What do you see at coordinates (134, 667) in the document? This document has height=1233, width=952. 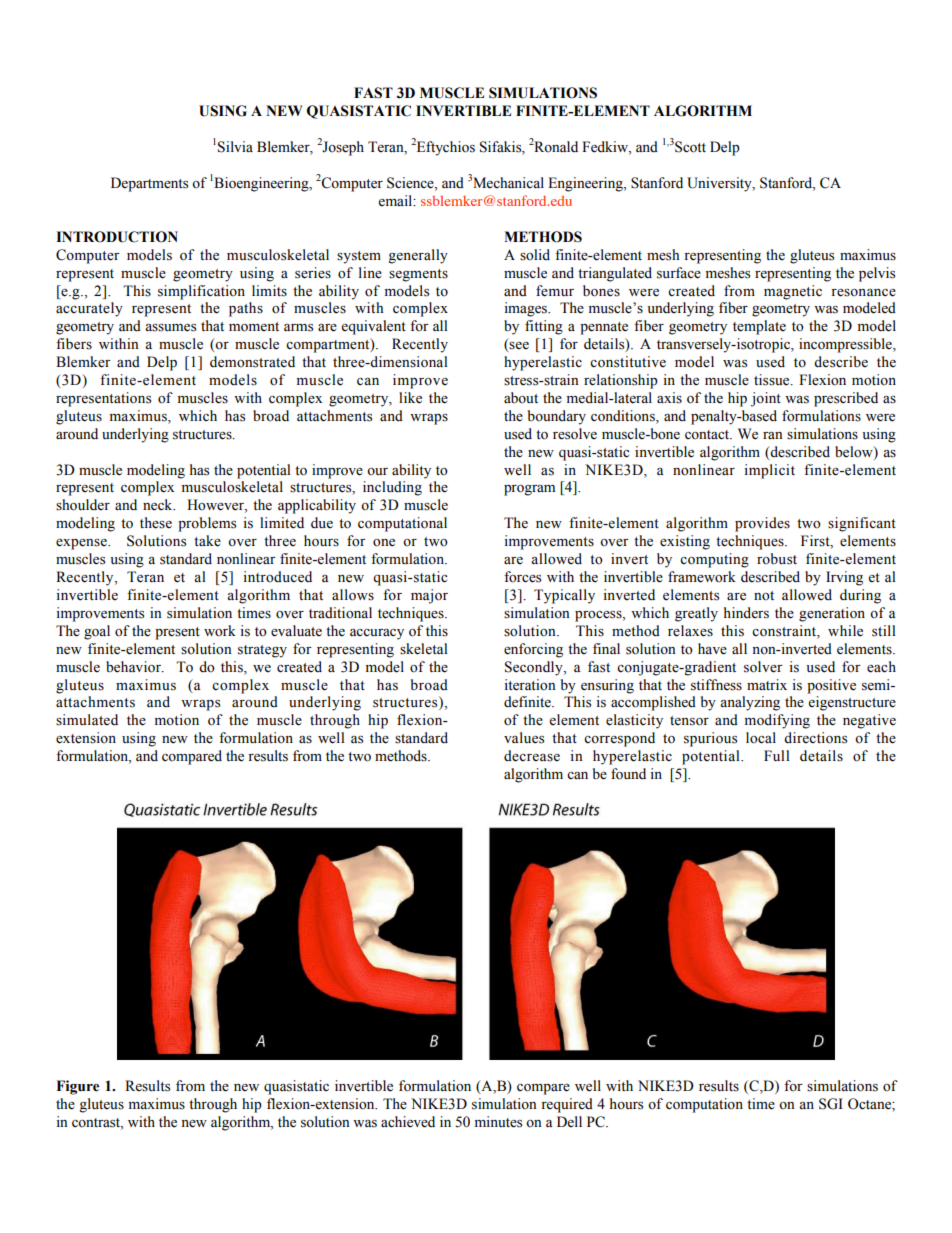 I see `behavior` at bounding box center [134, 667].
